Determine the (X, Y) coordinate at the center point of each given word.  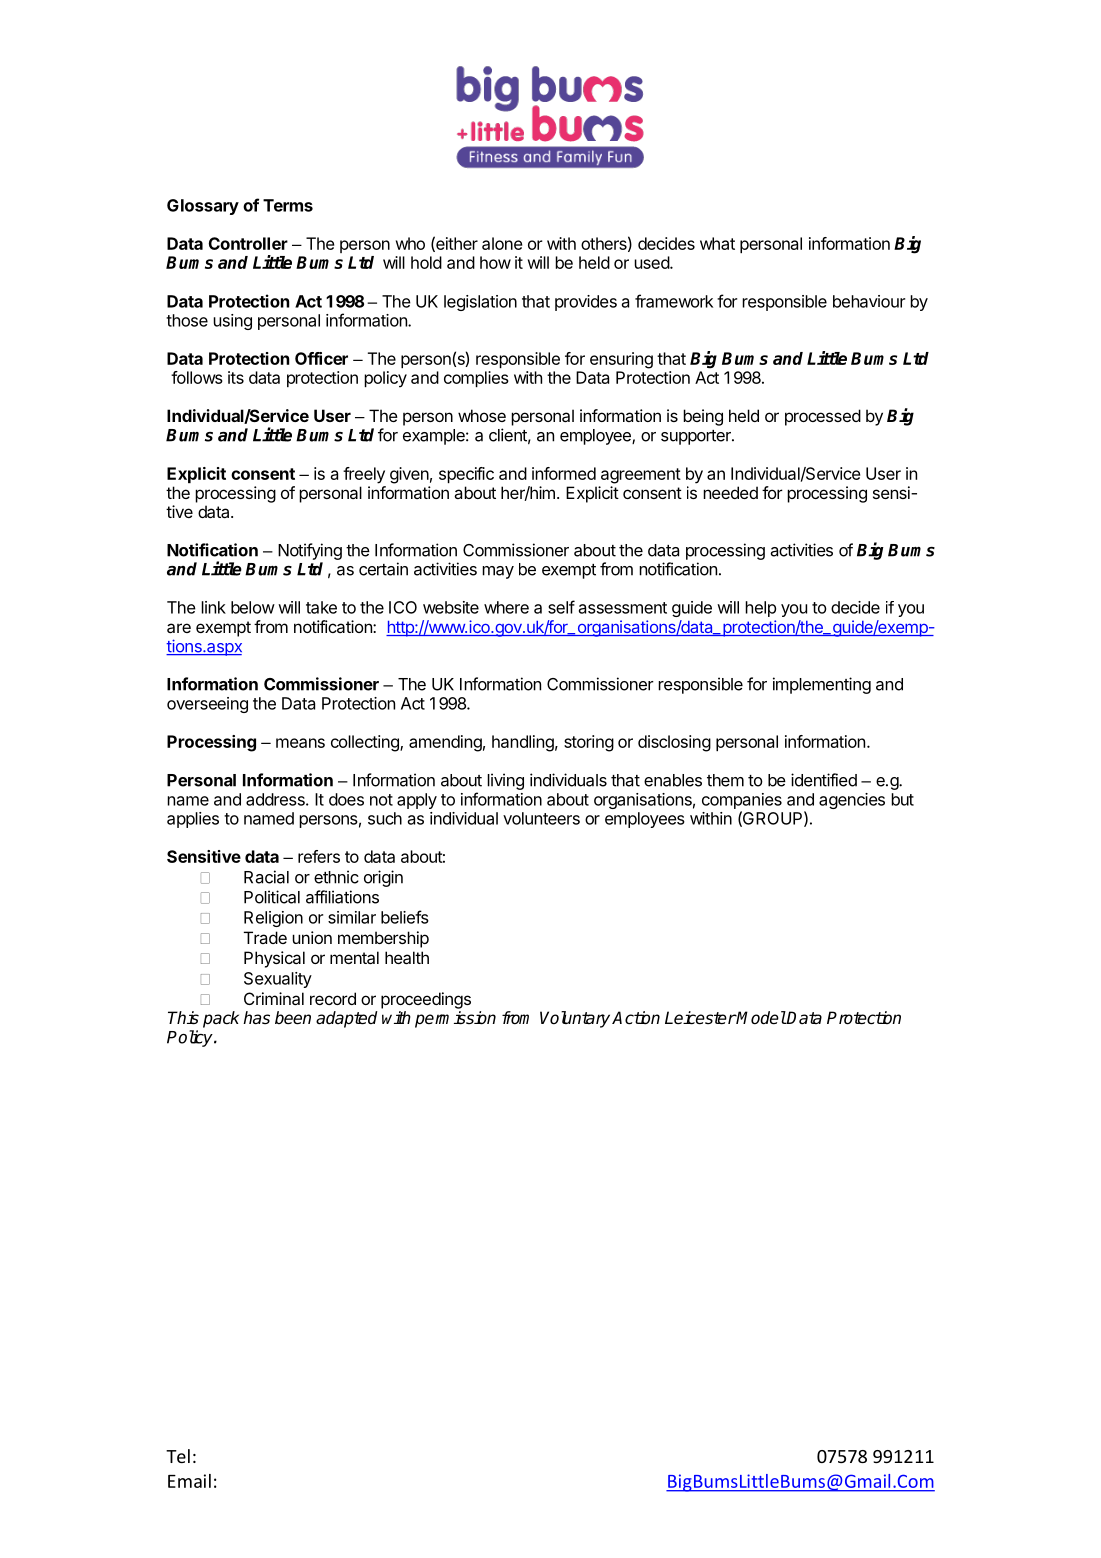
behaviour (869, 301)
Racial (266, 877)
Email (189, 1481)
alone (502, 243)
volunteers (541, 818)
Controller (248, 243)
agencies (852, 801)
